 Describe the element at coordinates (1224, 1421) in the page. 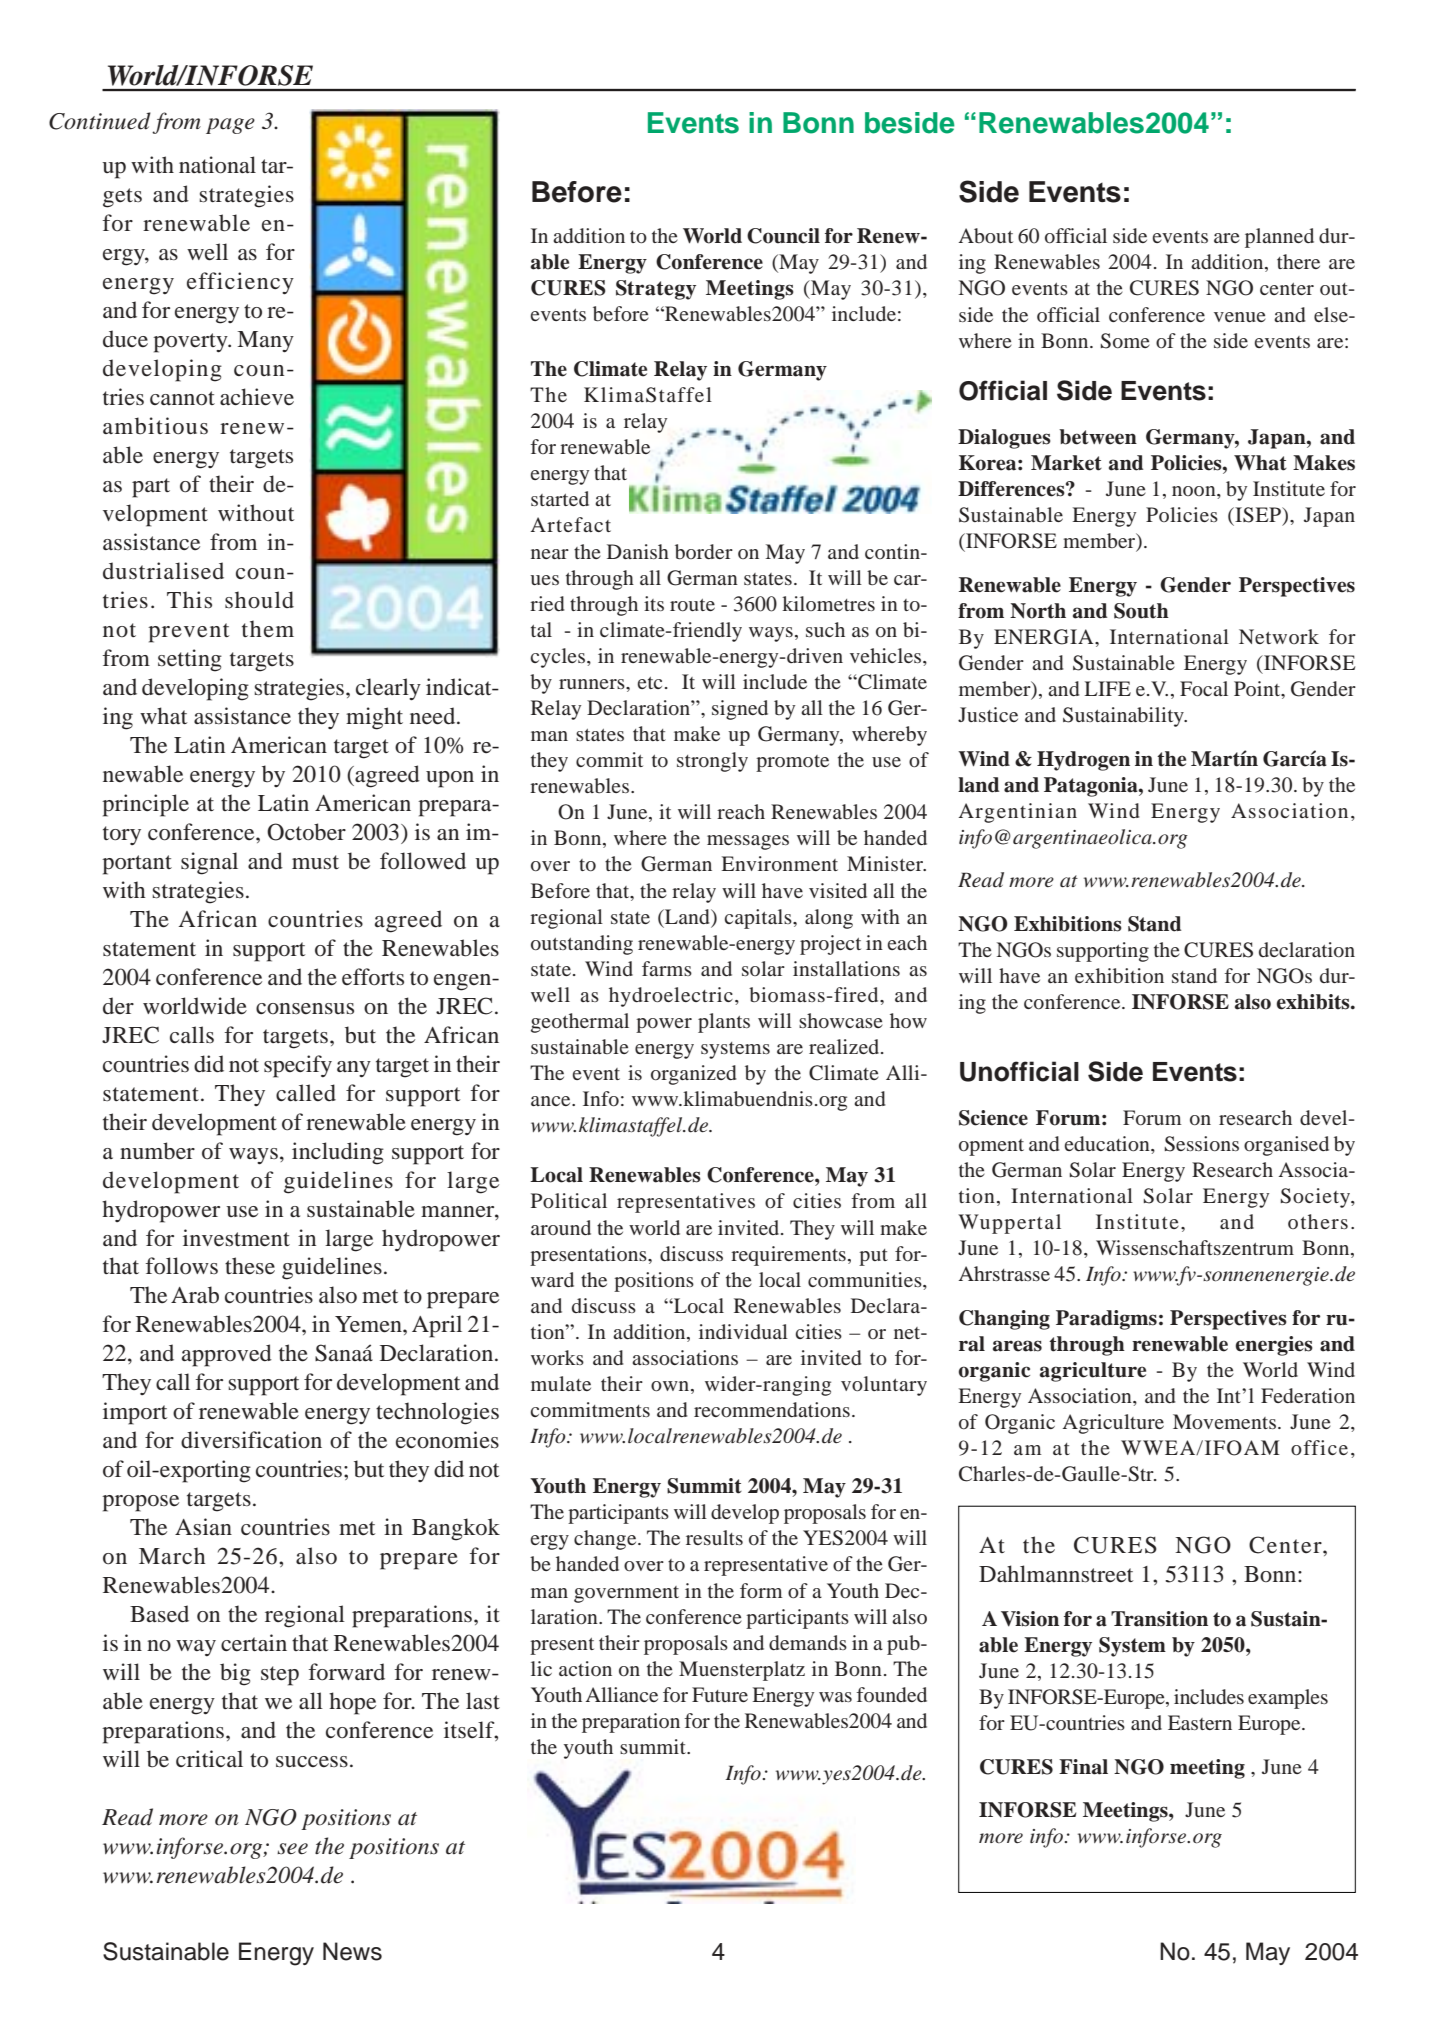

I see `Movements` at that location.
